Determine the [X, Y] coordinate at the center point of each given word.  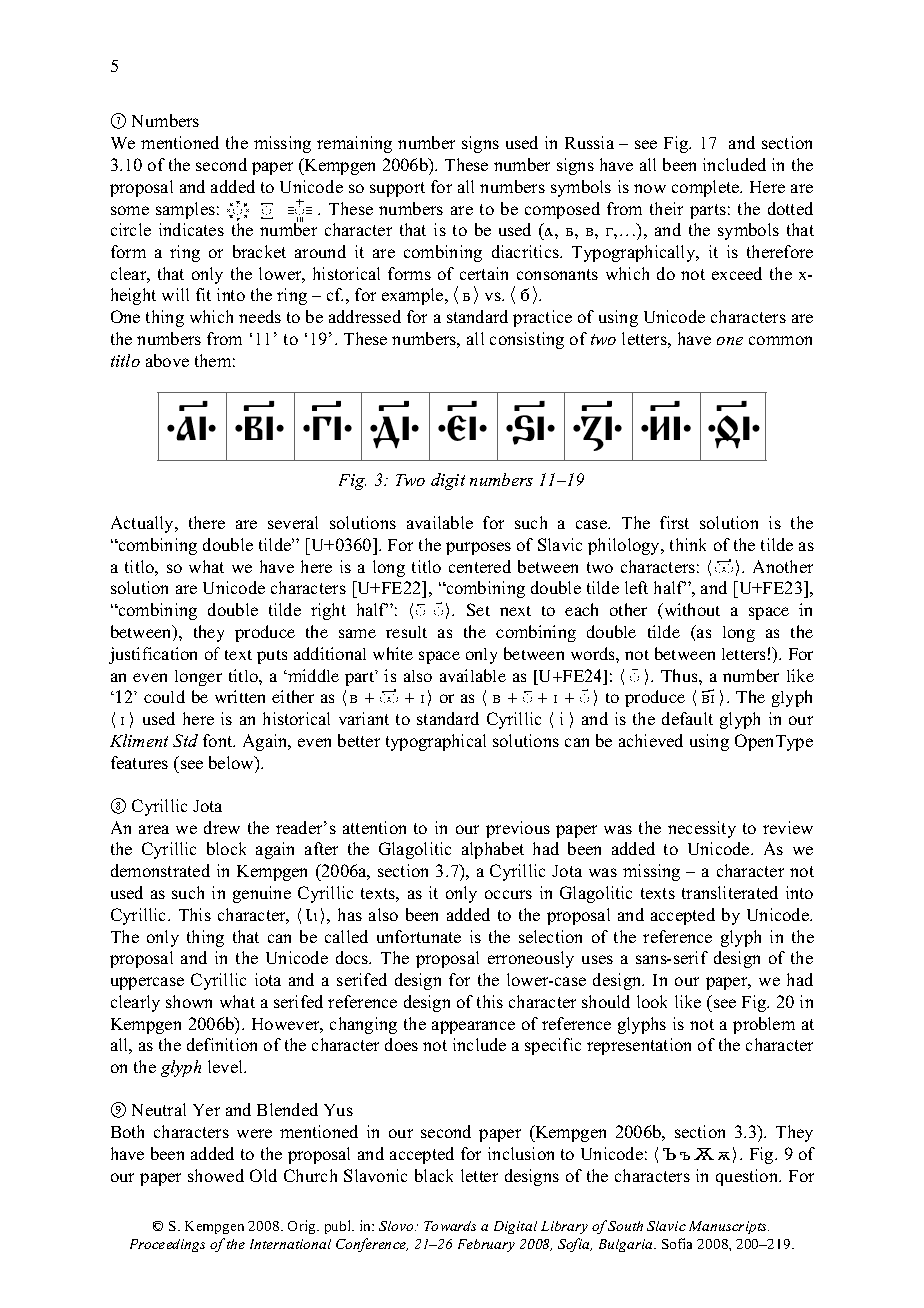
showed [216, 1175]
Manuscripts [729, 1227]
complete [707, 188]
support [397, 189]
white [393, 653]
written [240, 696]
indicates [191, 229]
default [687, 718]
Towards [450, 1226]
